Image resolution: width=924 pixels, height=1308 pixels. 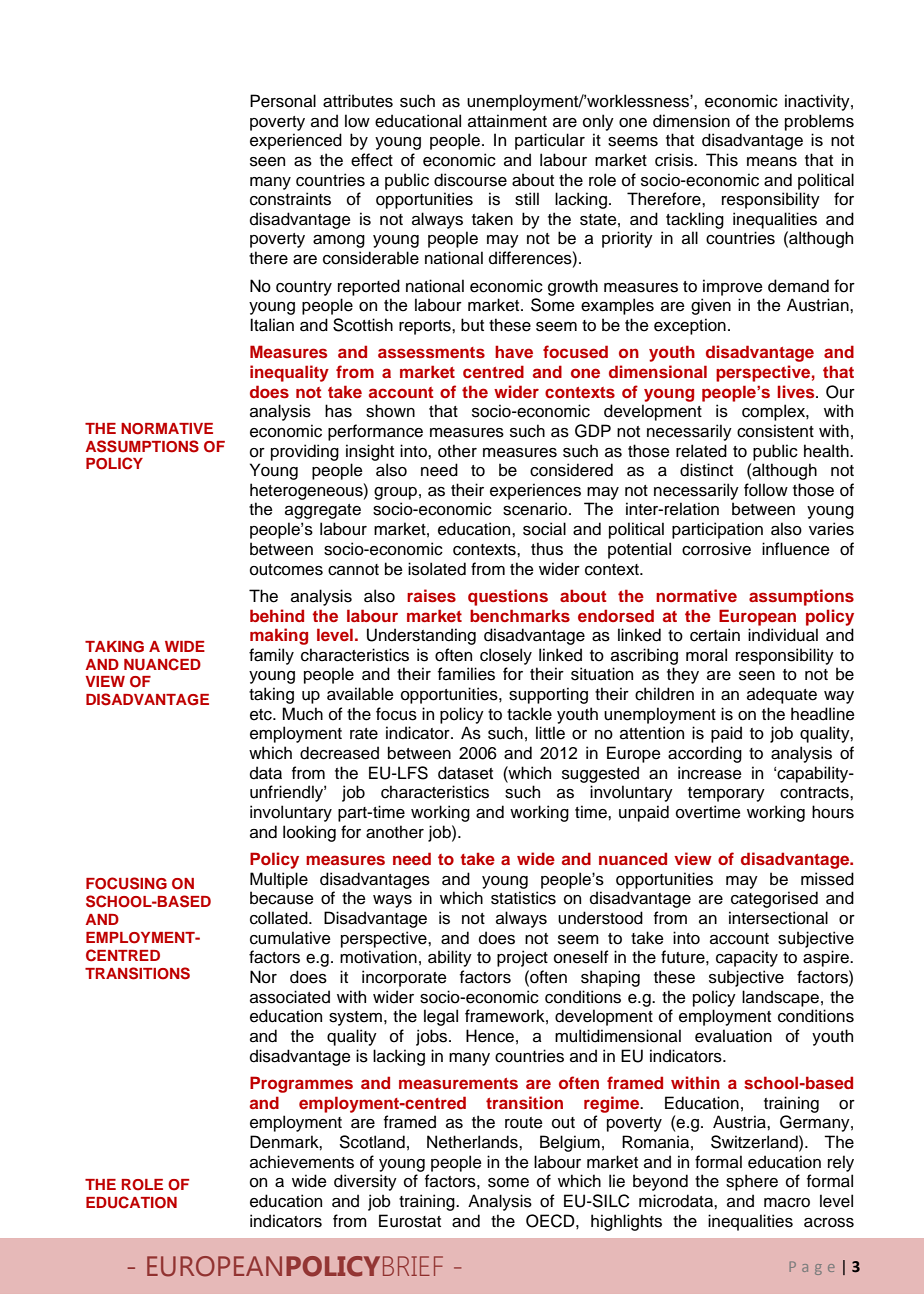 I want to click on experiences, so click(x=535, y=491).
